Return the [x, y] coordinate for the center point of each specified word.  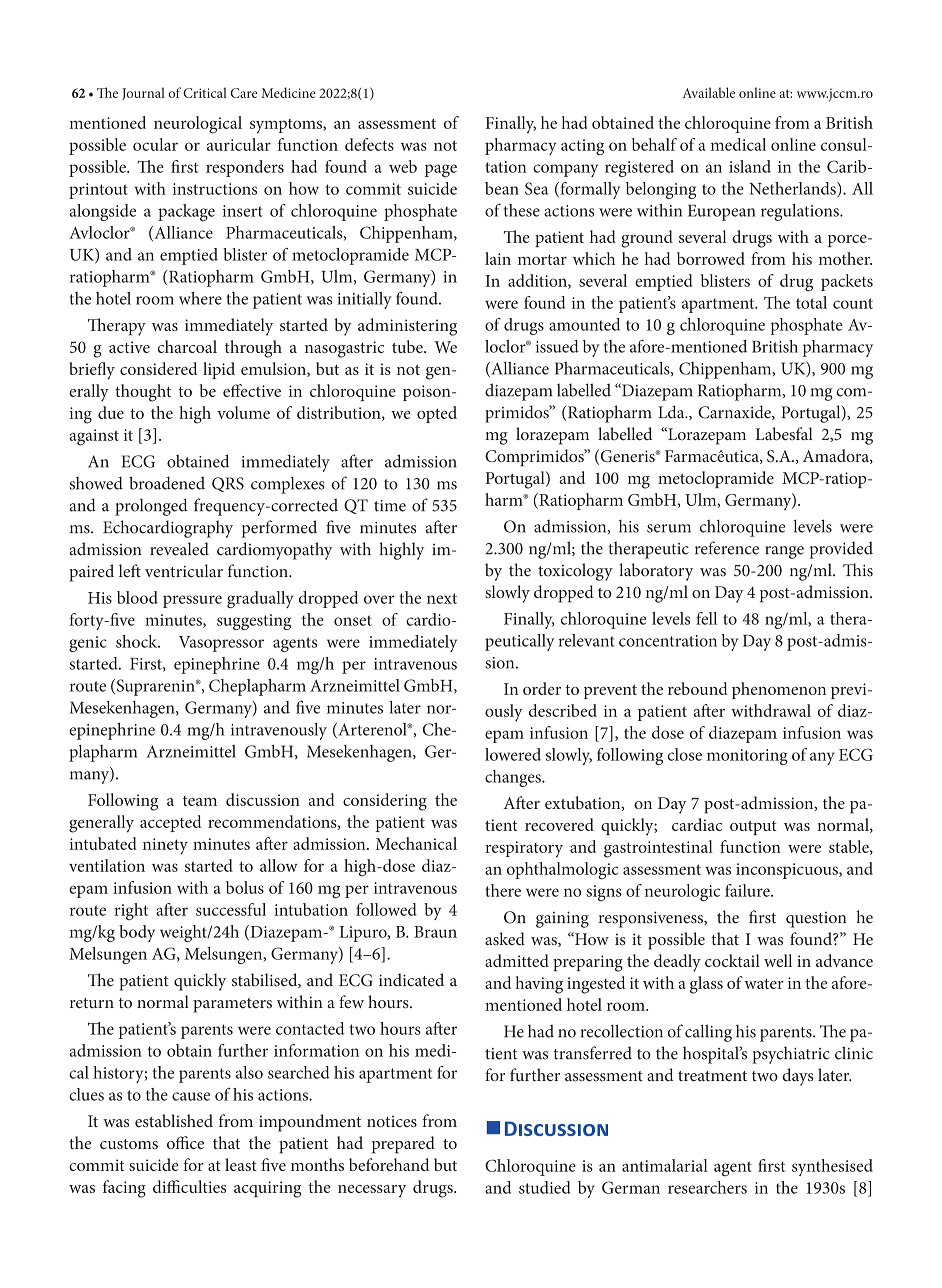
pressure [192, 601]
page [441, 171]
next [442, 598]
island [750, 166]
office [185, 1142]
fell [706, 618]
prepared [403, 1145]
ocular [155, 144]
